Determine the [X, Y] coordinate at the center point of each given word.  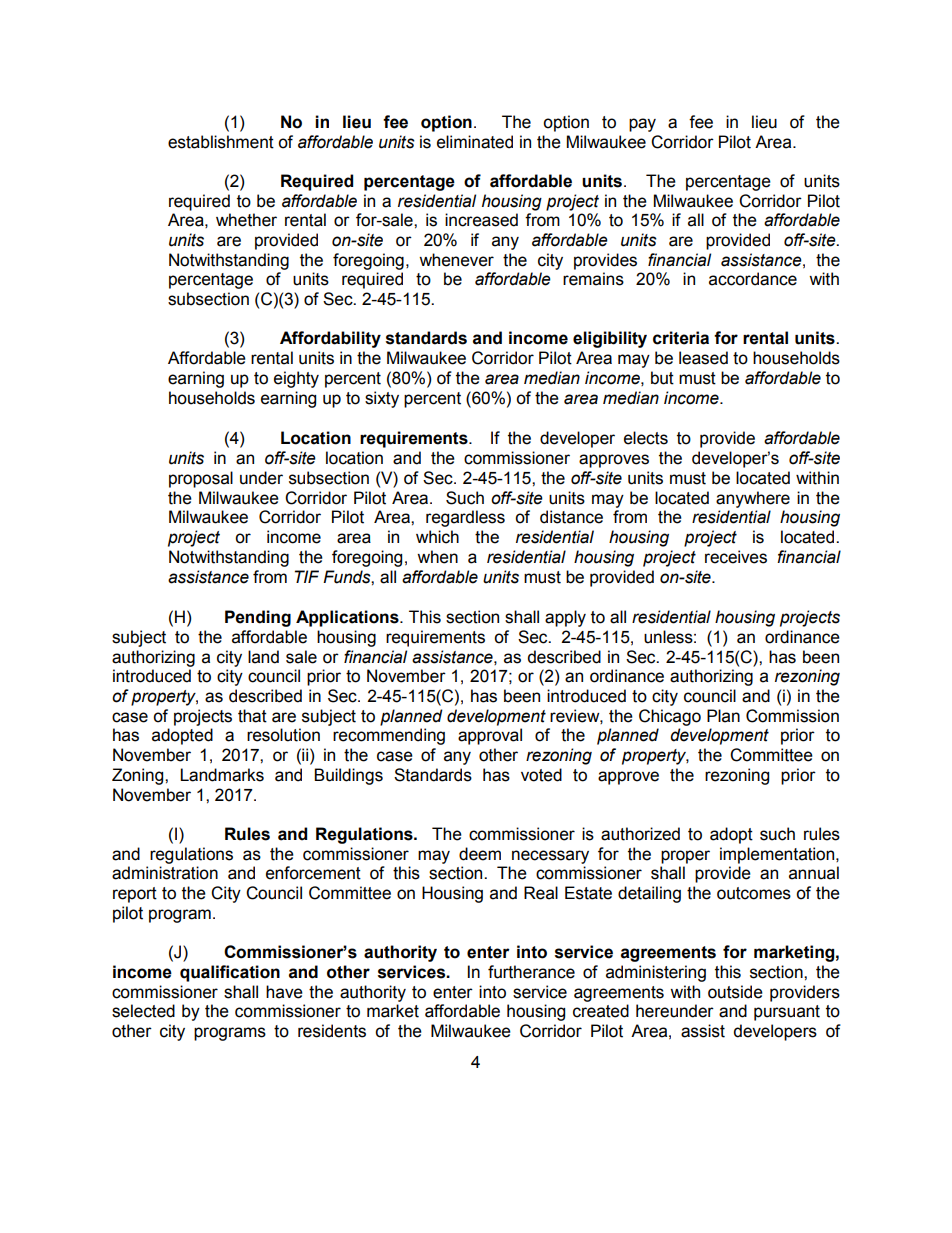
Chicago [670, 717]
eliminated [475, 142]
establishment [221, 142]
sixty [382, 399]
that [252, 716]
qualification [230, 973]
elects [646, 438]
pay [642, 125]
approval [490, 736]
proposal [201, 479]
